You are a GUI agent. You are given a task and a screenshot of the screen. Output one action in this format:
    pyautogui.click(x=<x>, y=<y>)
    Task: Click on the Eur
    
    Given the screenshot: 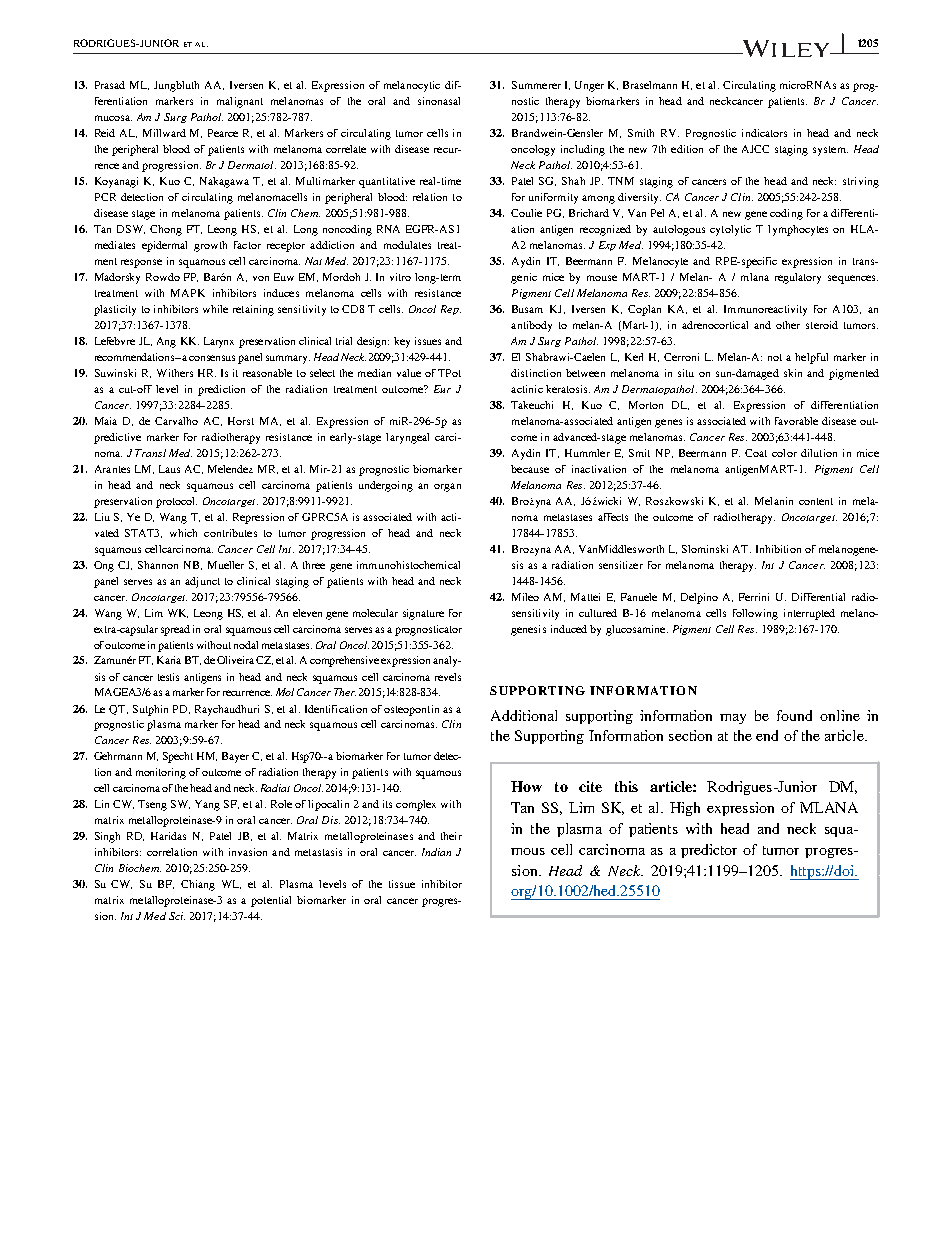 What is the action you would take?
    pyautogui.click(x=442, y=389)
